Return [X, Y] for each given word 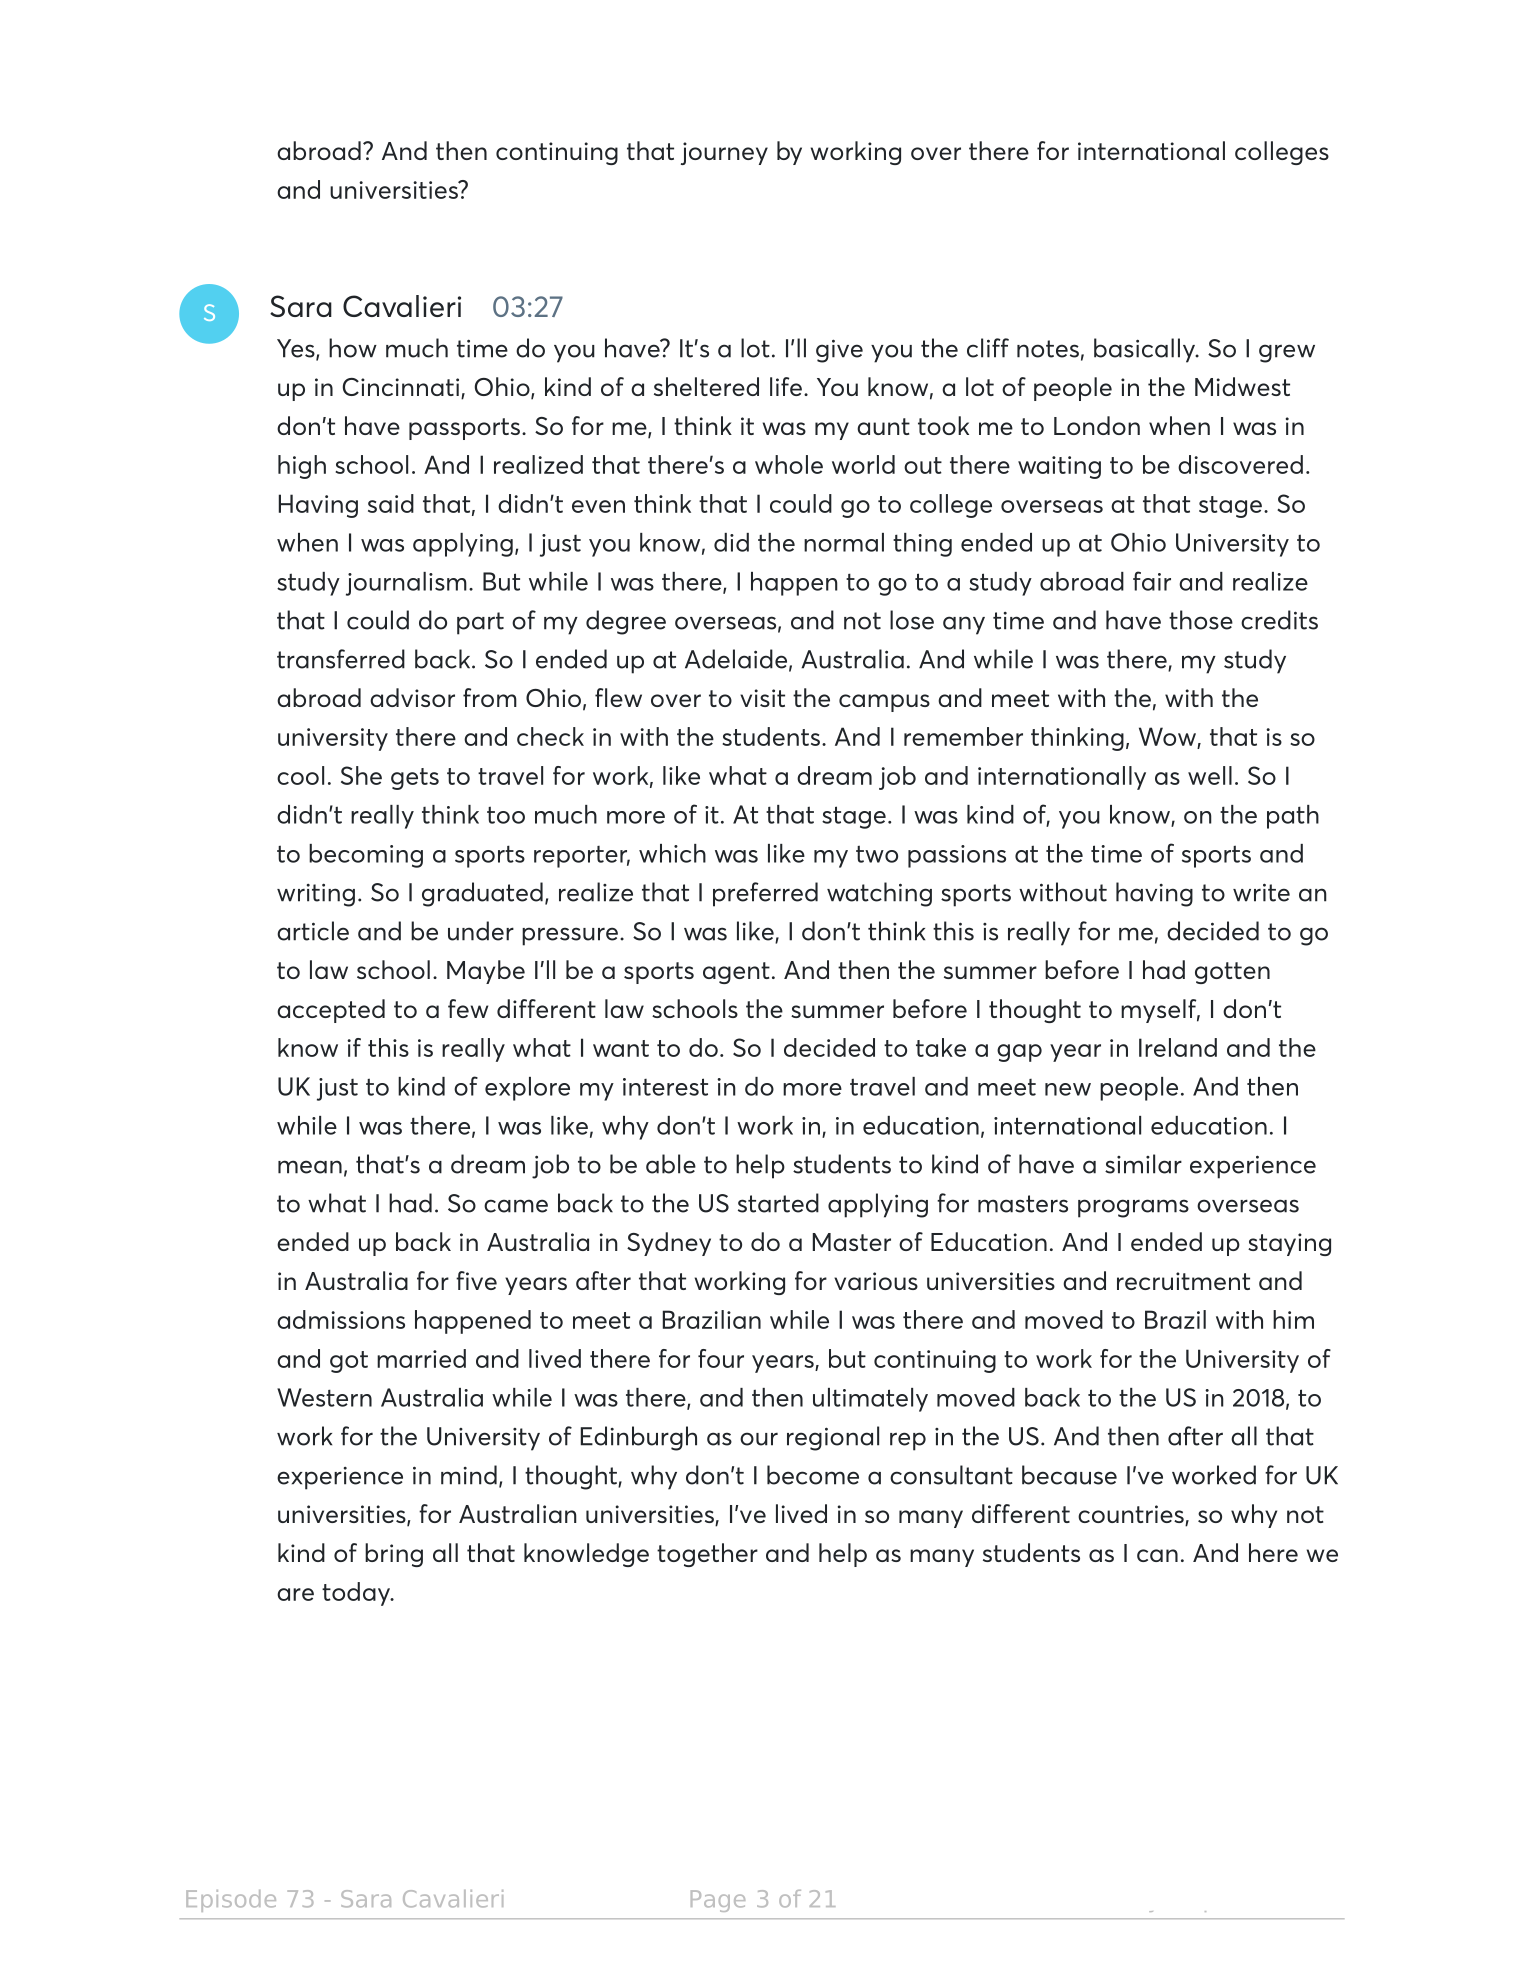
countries [1132, 1515]
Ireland [1178, 1047]
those [1201, 620]
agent [736, 973]
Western [324, 1397]
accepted [331, 1011]
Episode [231, 1901]
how [353, 348]
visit [762, 698]
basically [1145, 350]
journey [724, 153]
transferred [341, 659]
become [813, 1475]
